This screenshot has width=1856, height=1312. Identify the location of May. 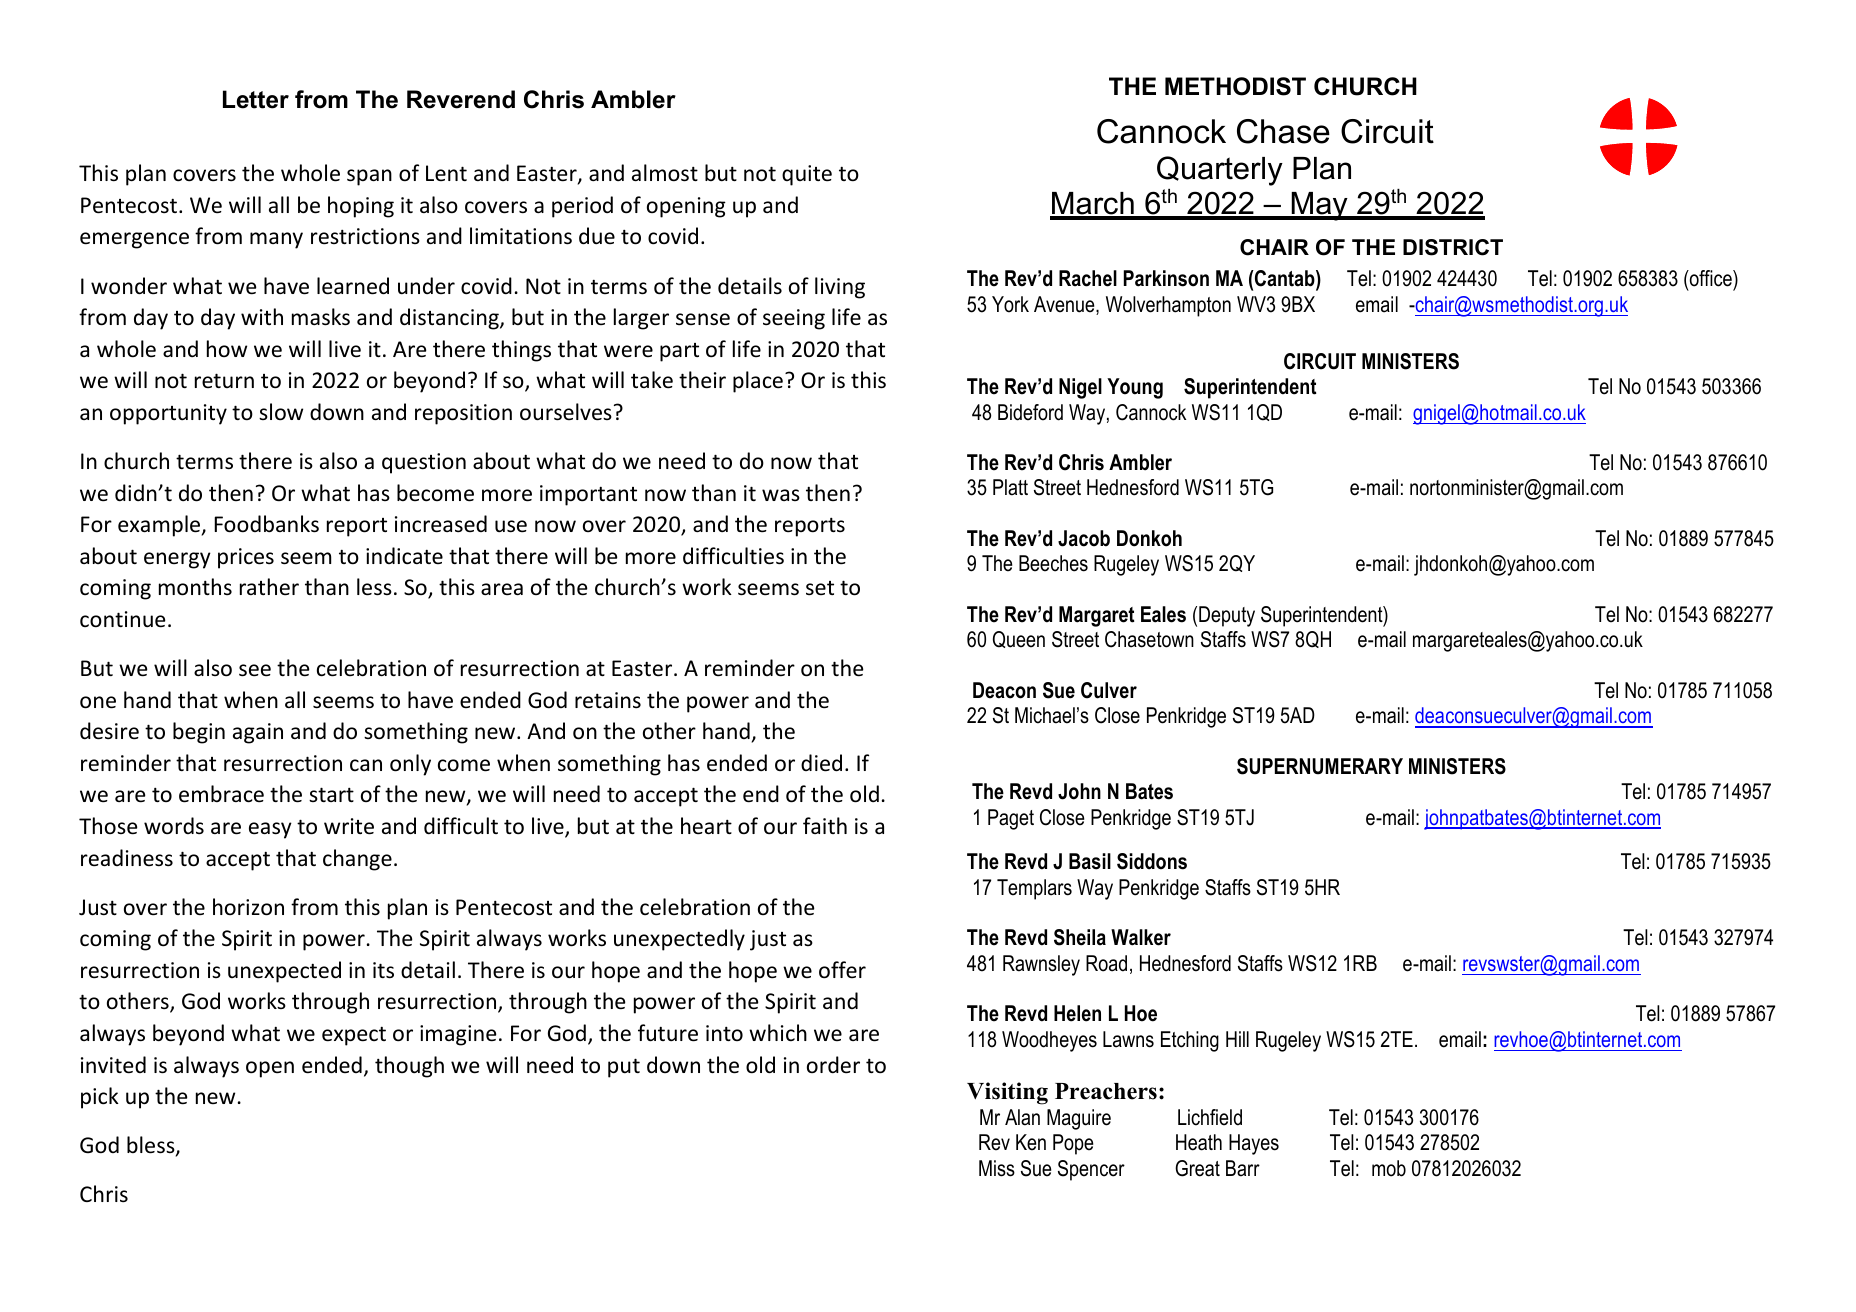
(1319, 206).
